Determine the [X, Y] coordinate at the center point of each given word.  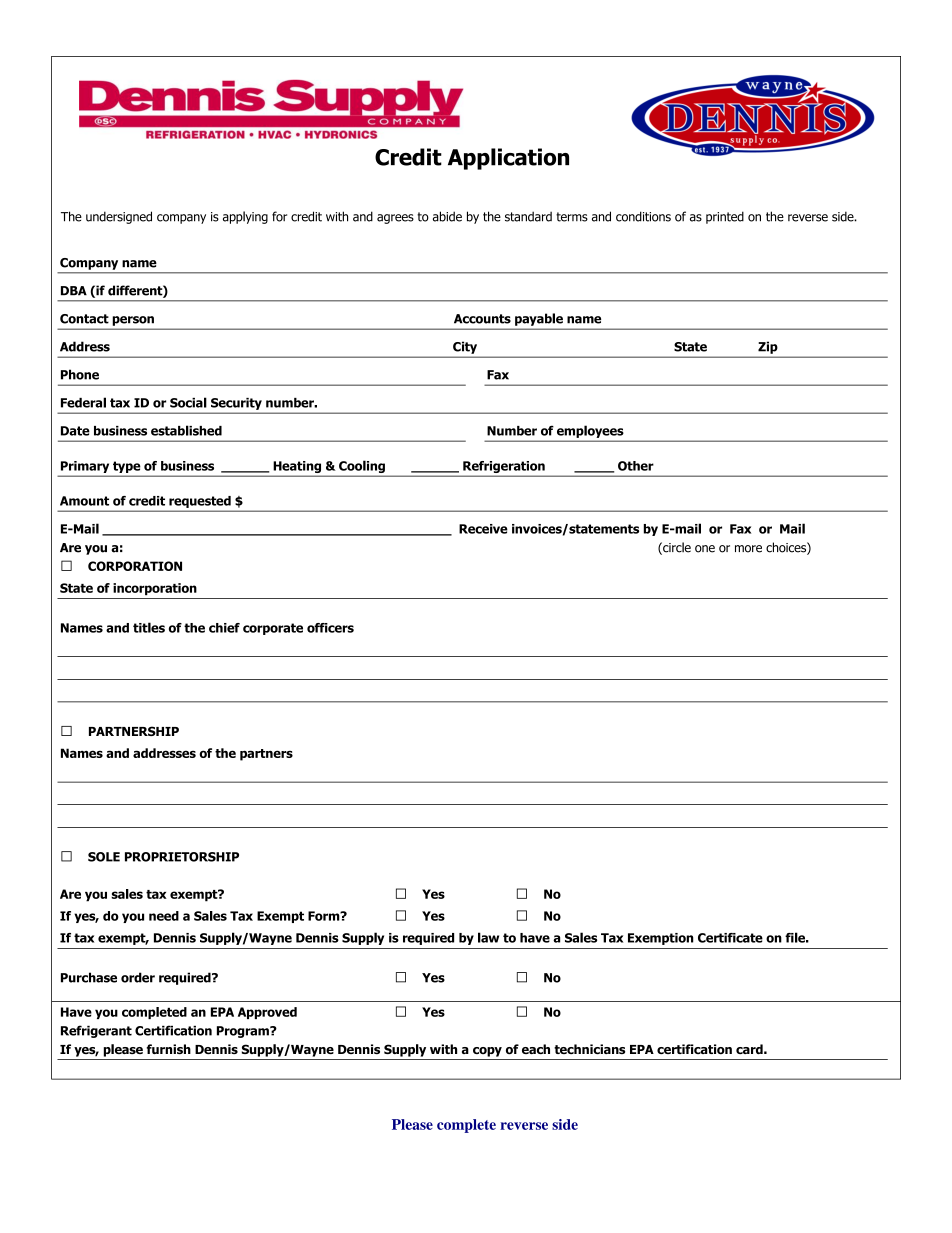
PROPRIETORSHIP [182, 857]
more [748, 549]
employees [590, 432]
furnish [168, 1049]
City [465, 348]
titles [149, 627]
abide [447, 216]
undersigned [119, 217]
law [488, 937]
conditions [643, 216]
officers [330, 628]
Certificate [730, 938]
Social [188, 402]
